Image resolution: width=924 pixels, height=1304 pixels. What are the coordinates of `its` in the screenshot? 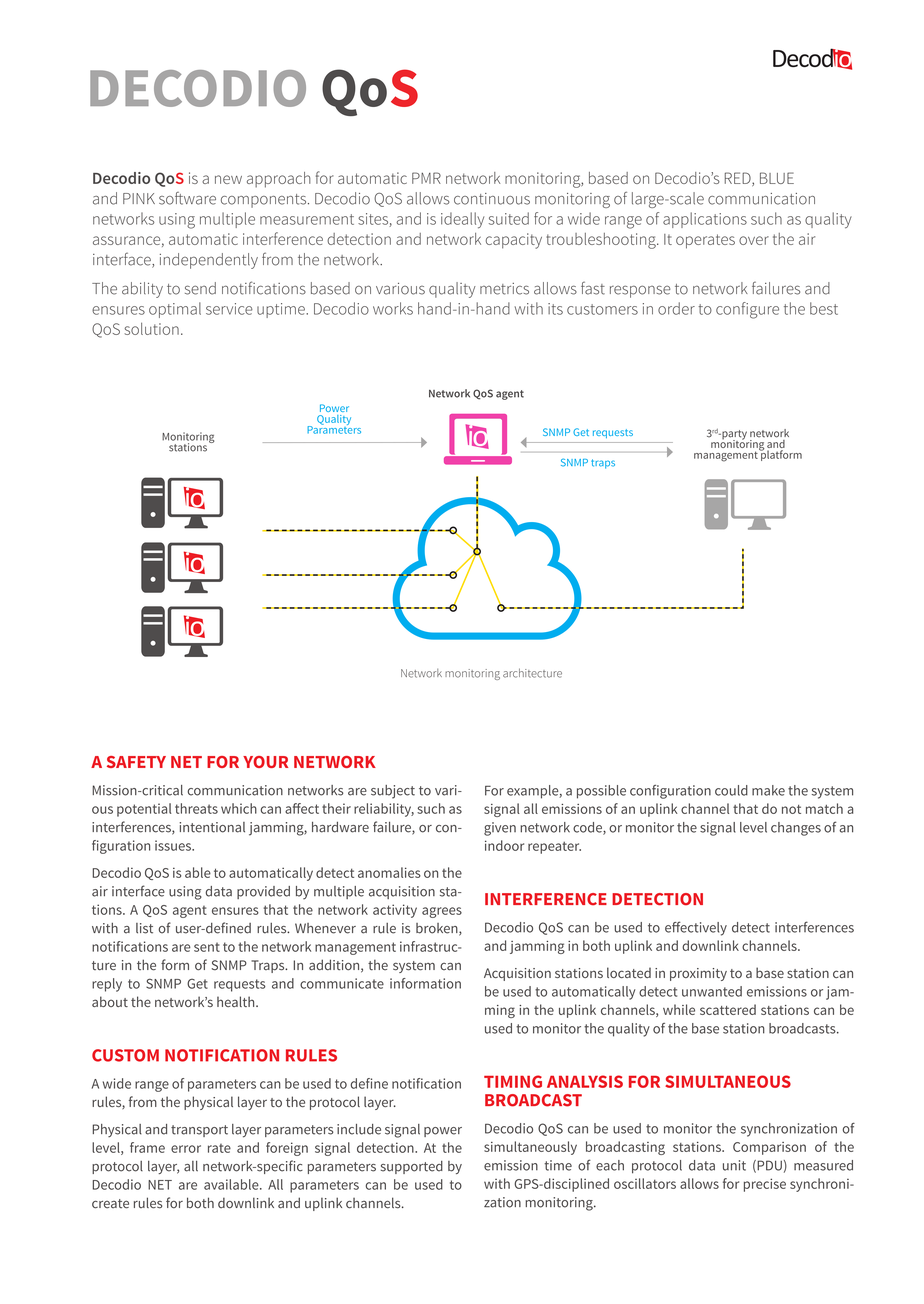 It's located at (555, 309).
